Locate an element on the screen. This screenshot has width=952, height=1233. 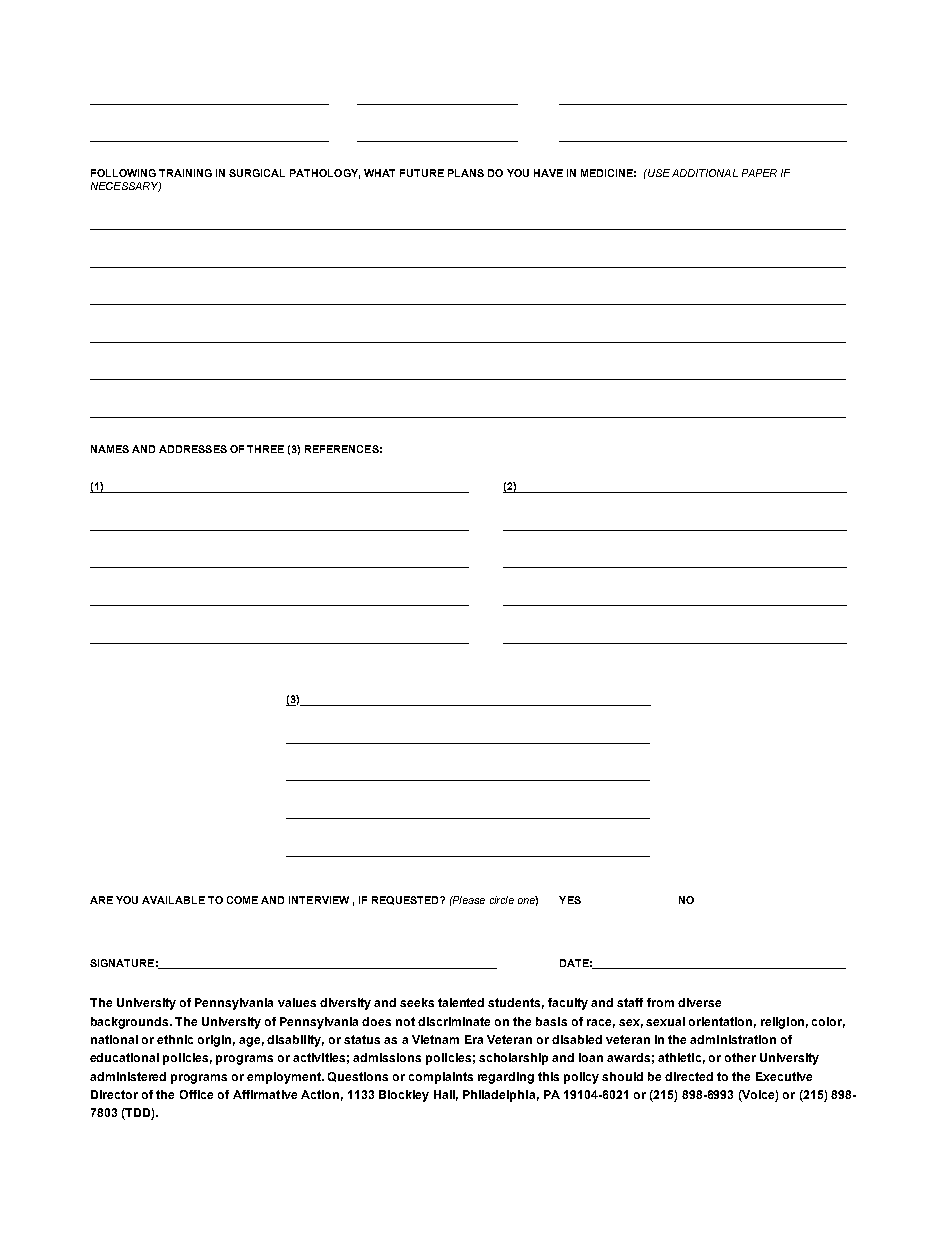
complaints is located at coordinates (441, 1078).
